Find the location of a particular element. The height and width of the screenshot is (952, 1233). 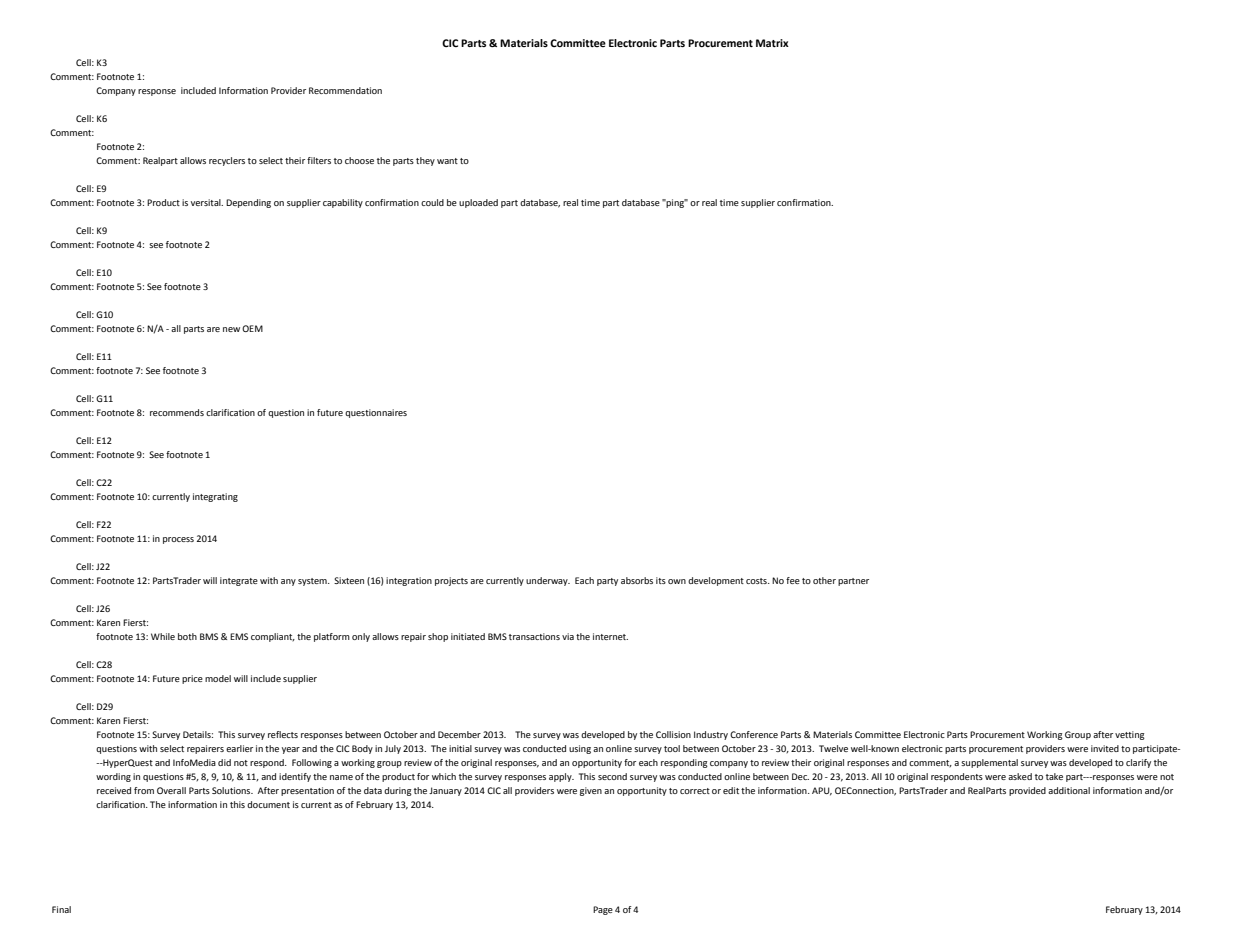

new is located at coordinates (231, 329).
